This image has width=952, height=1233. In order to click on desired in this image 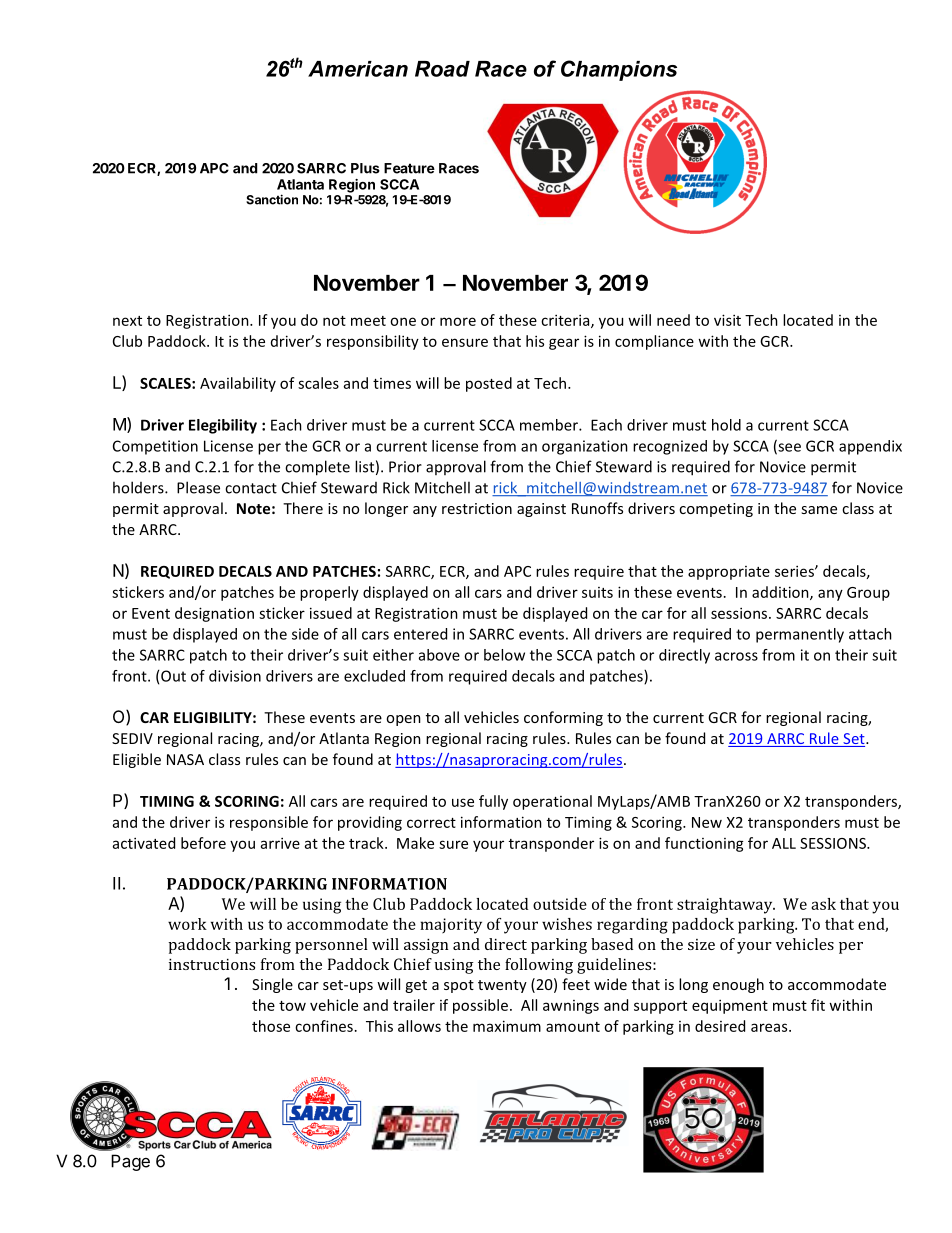, I will do `click(720, 1026)`.
